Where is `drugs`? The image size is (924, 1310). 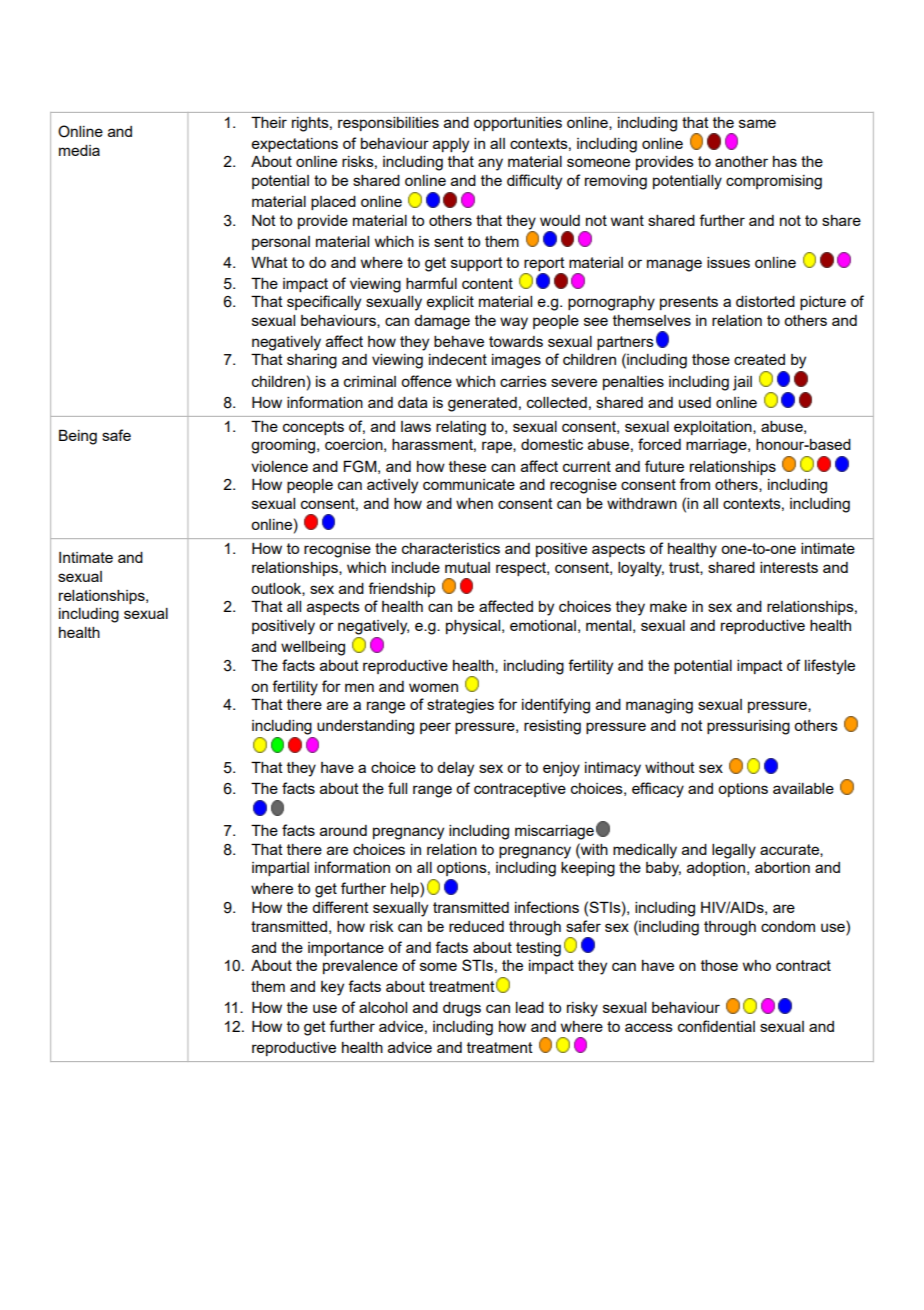
drugs is located at coordinates (462, 1009).
